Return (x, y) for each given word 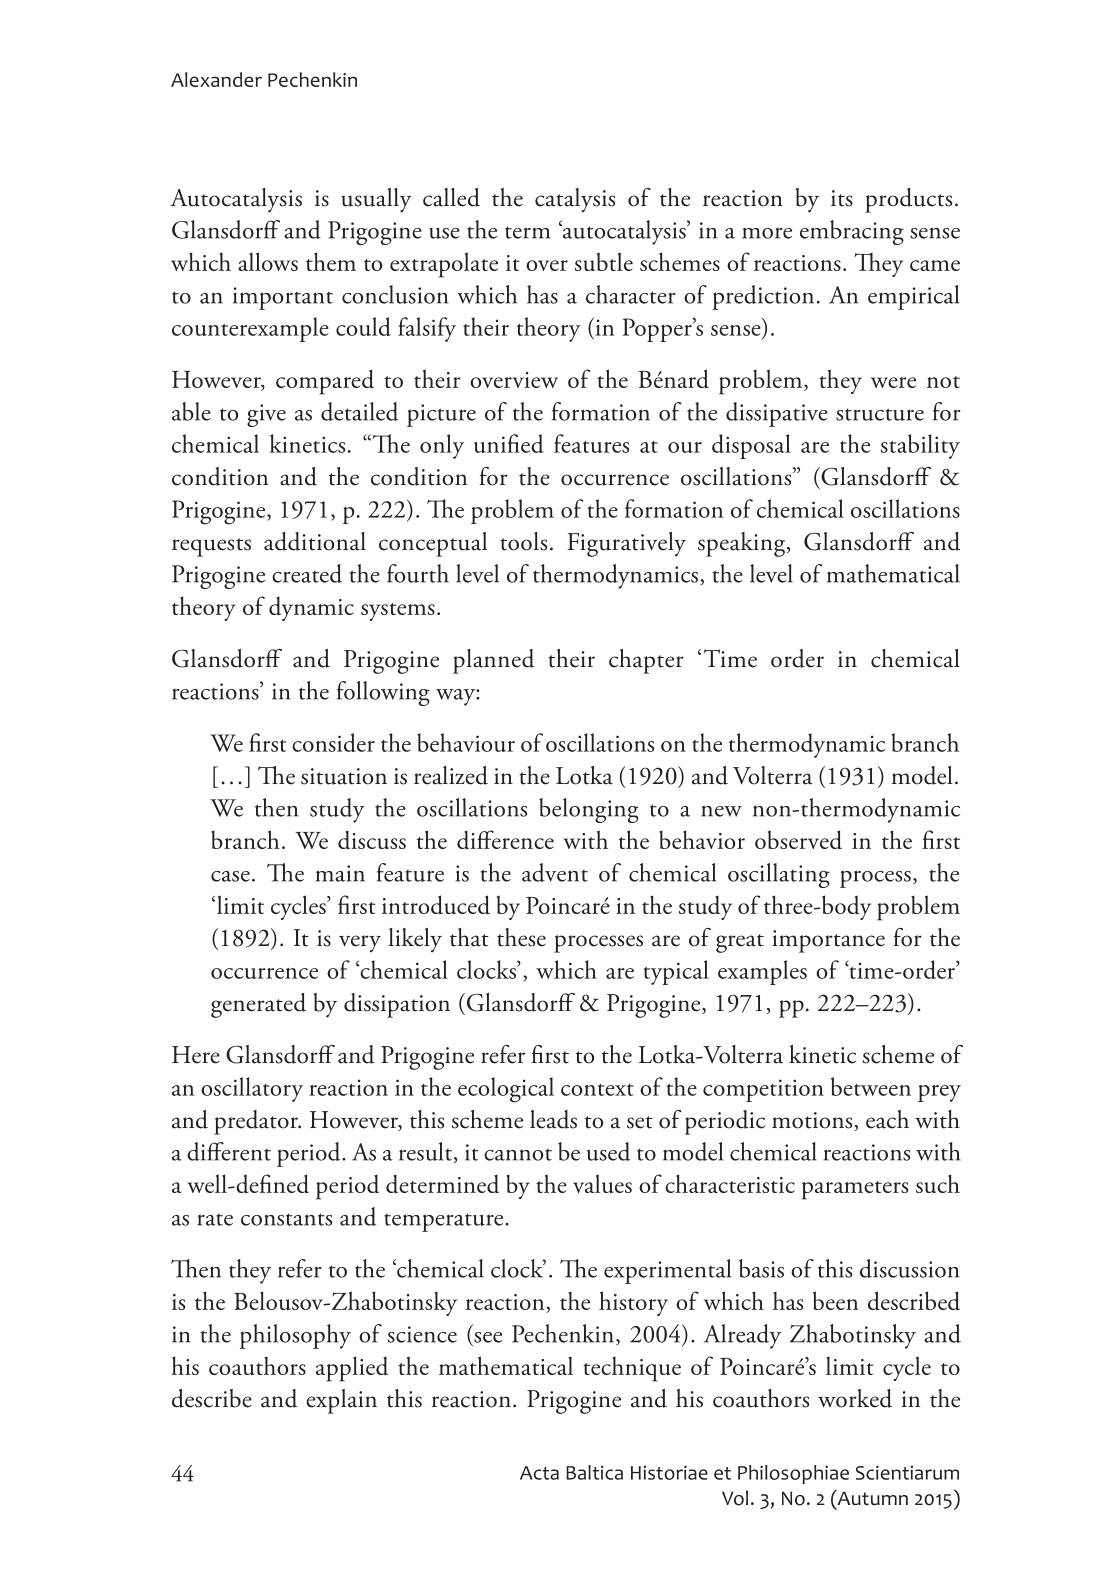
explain (341, 1401)
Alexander (216, 79)
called (451, 197)
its (842, 198)
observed (798, 839)
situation (344, 776)
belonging (589, 810)
